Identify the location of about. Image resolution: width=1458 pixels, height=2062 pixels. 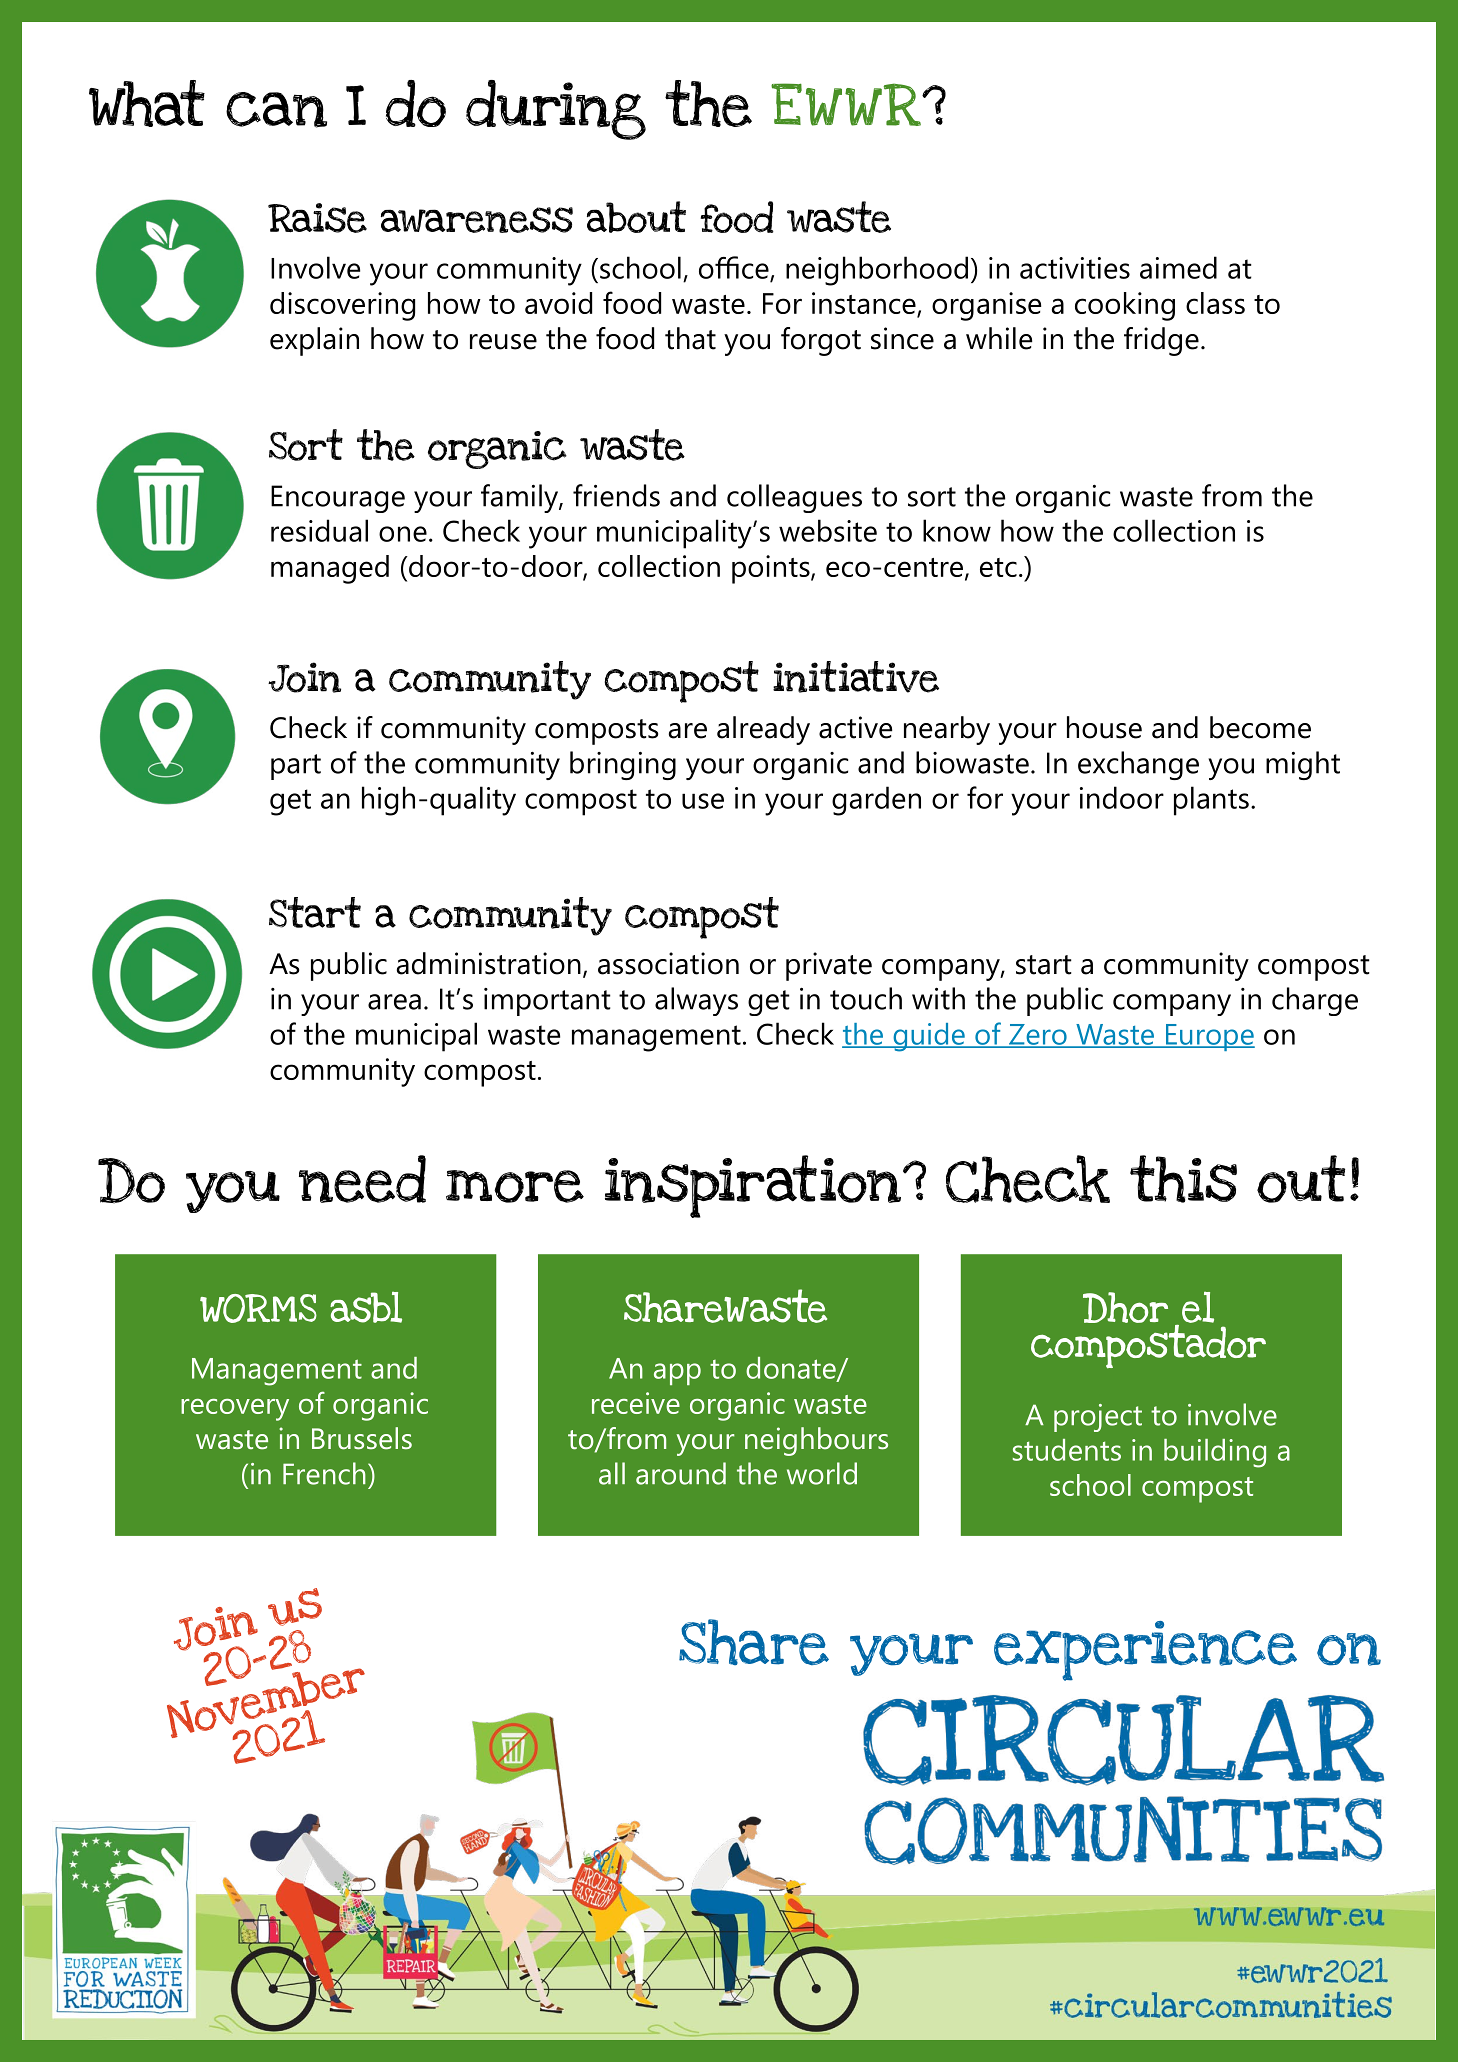
(636, 217).
